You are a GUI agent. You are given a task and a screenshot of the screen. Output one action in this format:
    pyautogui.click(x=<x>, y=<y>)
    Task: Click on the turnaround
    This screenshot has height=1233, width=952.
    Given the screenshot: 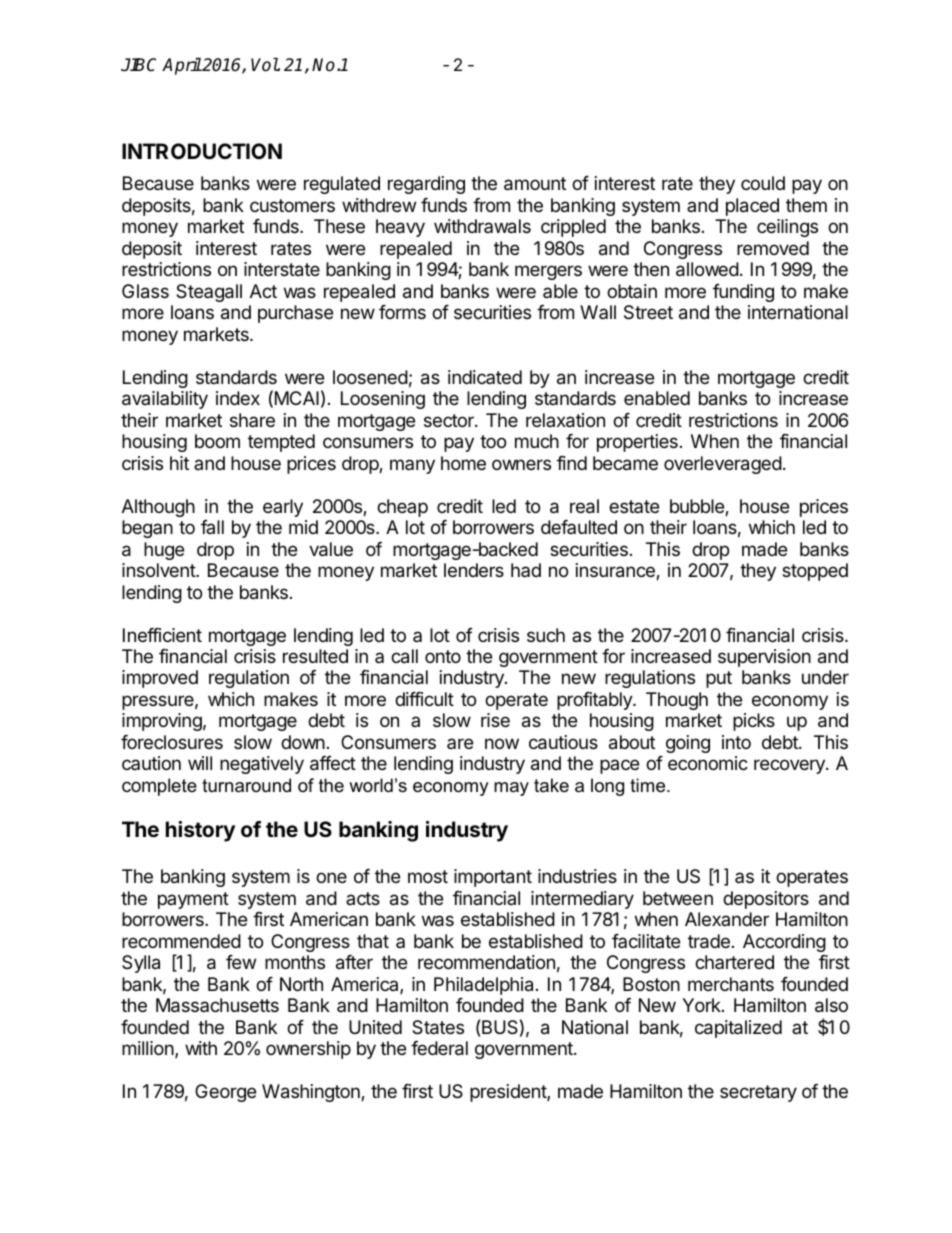 What is the action you would take?
    pyautogui.click(x=246, y=785)
